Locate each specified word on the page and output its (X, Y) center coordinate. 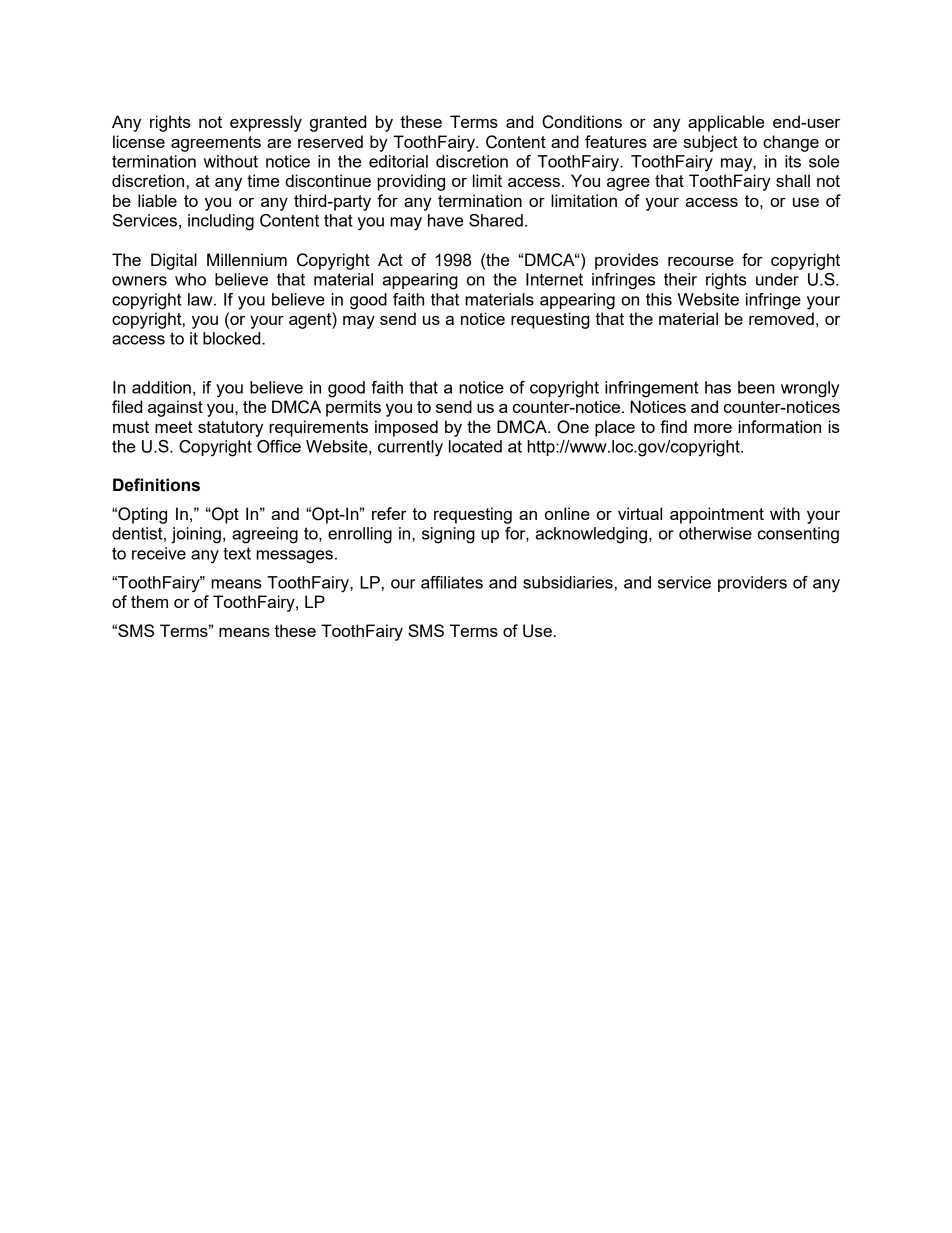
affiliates (452, 582)
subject (711, 143)
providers (752, 584)
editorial (398, 161)
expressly (266, 123)
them (149, 601)
